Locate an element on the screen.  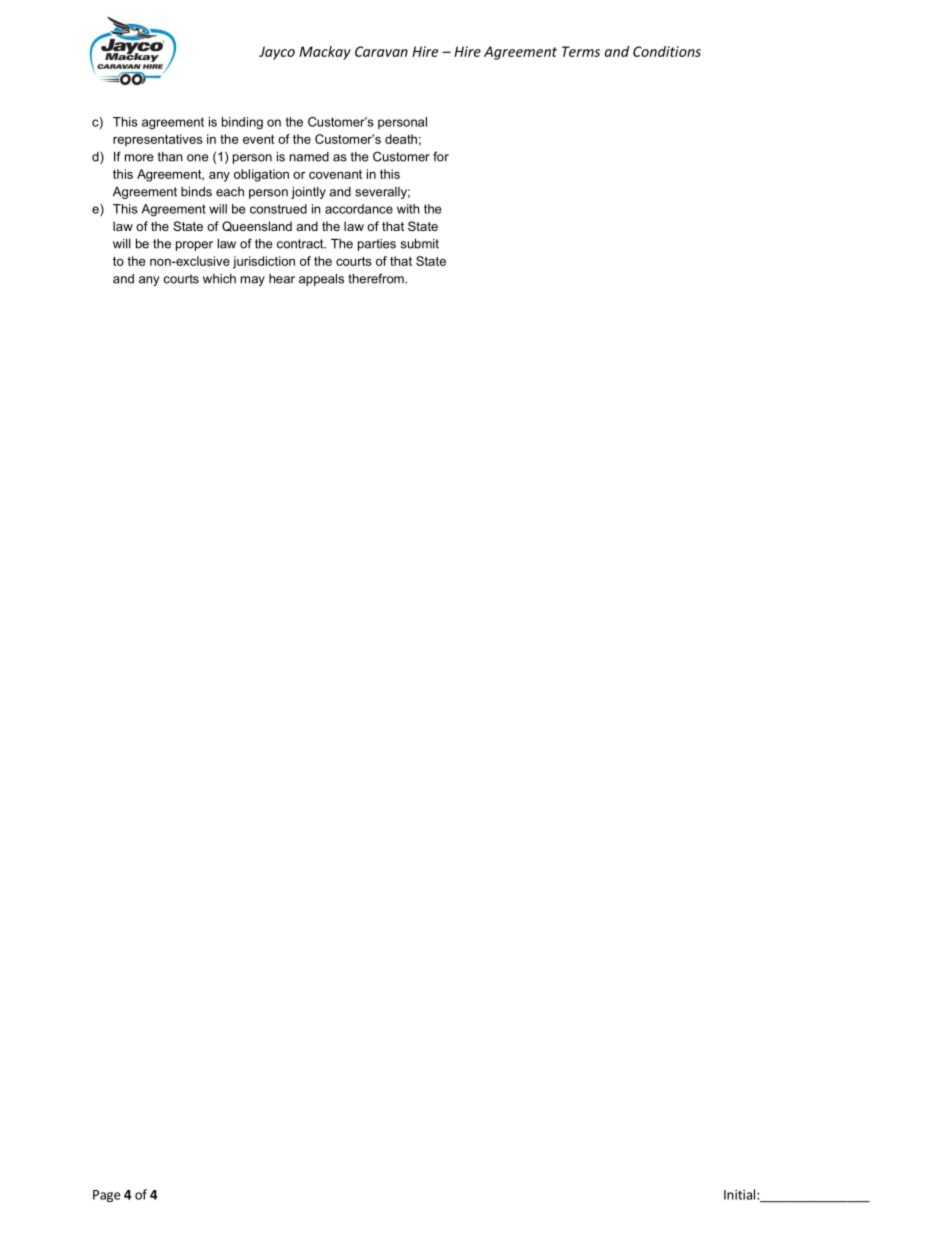
hear is located at coordinates (282, 279).
